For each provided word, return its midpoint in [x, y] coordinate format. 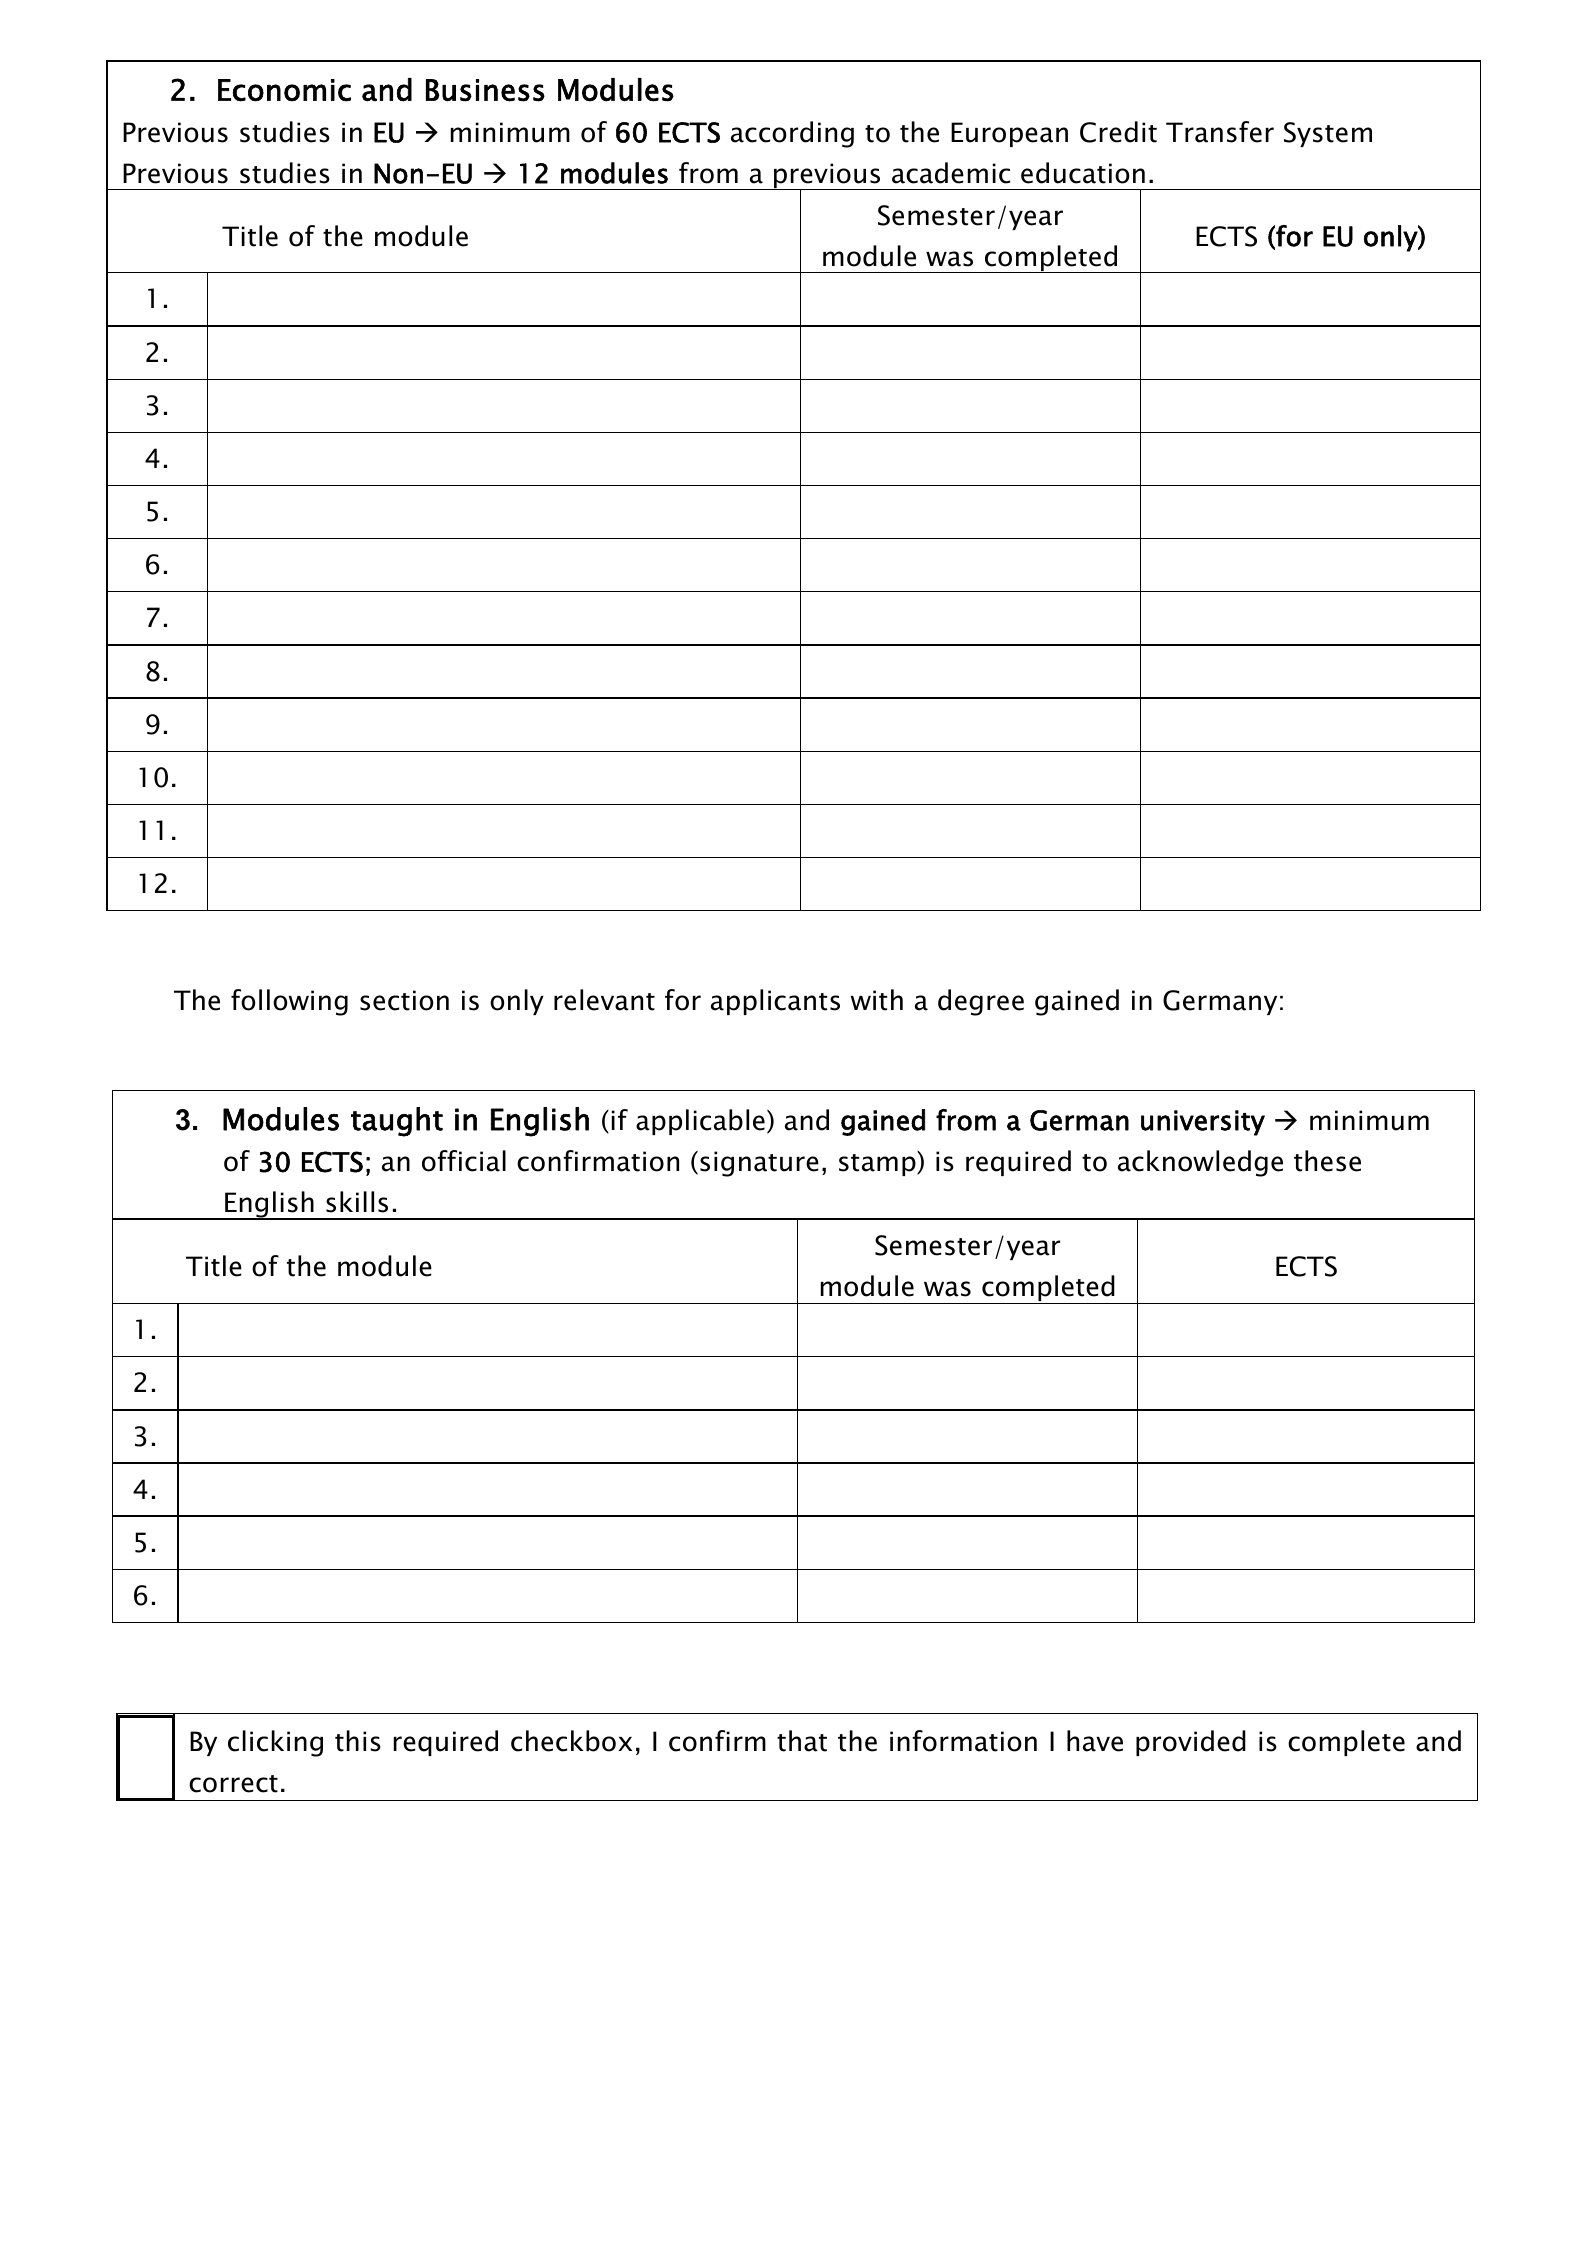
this [358, 1741]
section [404, 1000]
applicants [775, 1002]
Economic [284, 90]
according [792, 134]
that [802, 1741]
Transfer [1220, 132]
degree [981, 1002]
